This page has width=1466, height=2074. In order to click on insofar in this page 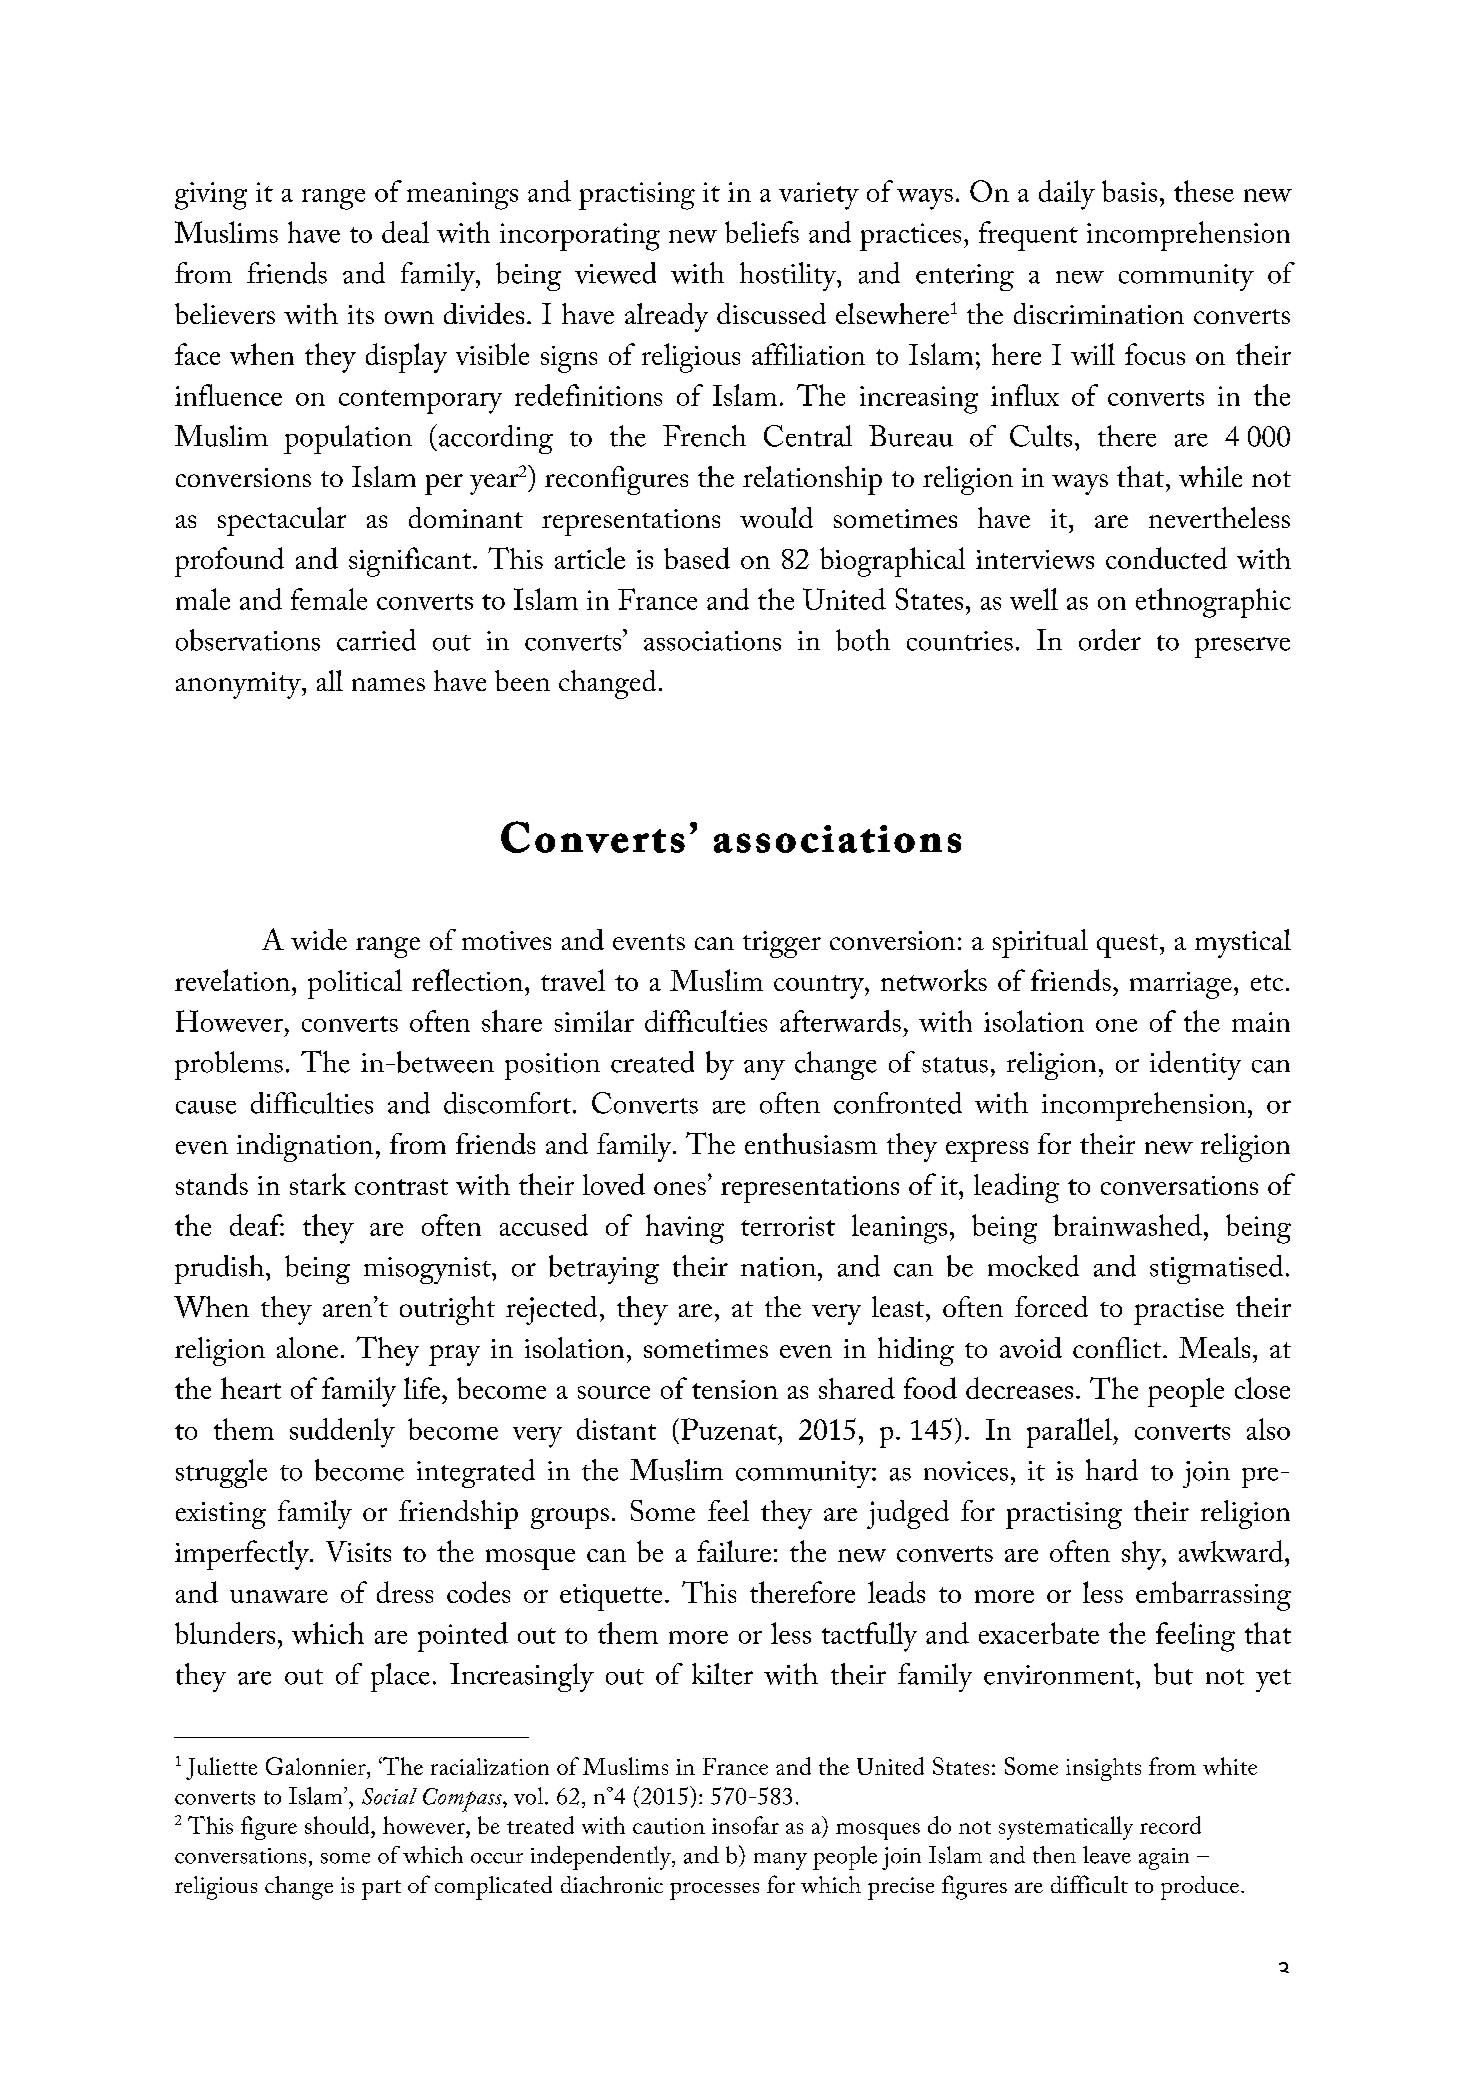, I will do `click(745, 1825)`.
